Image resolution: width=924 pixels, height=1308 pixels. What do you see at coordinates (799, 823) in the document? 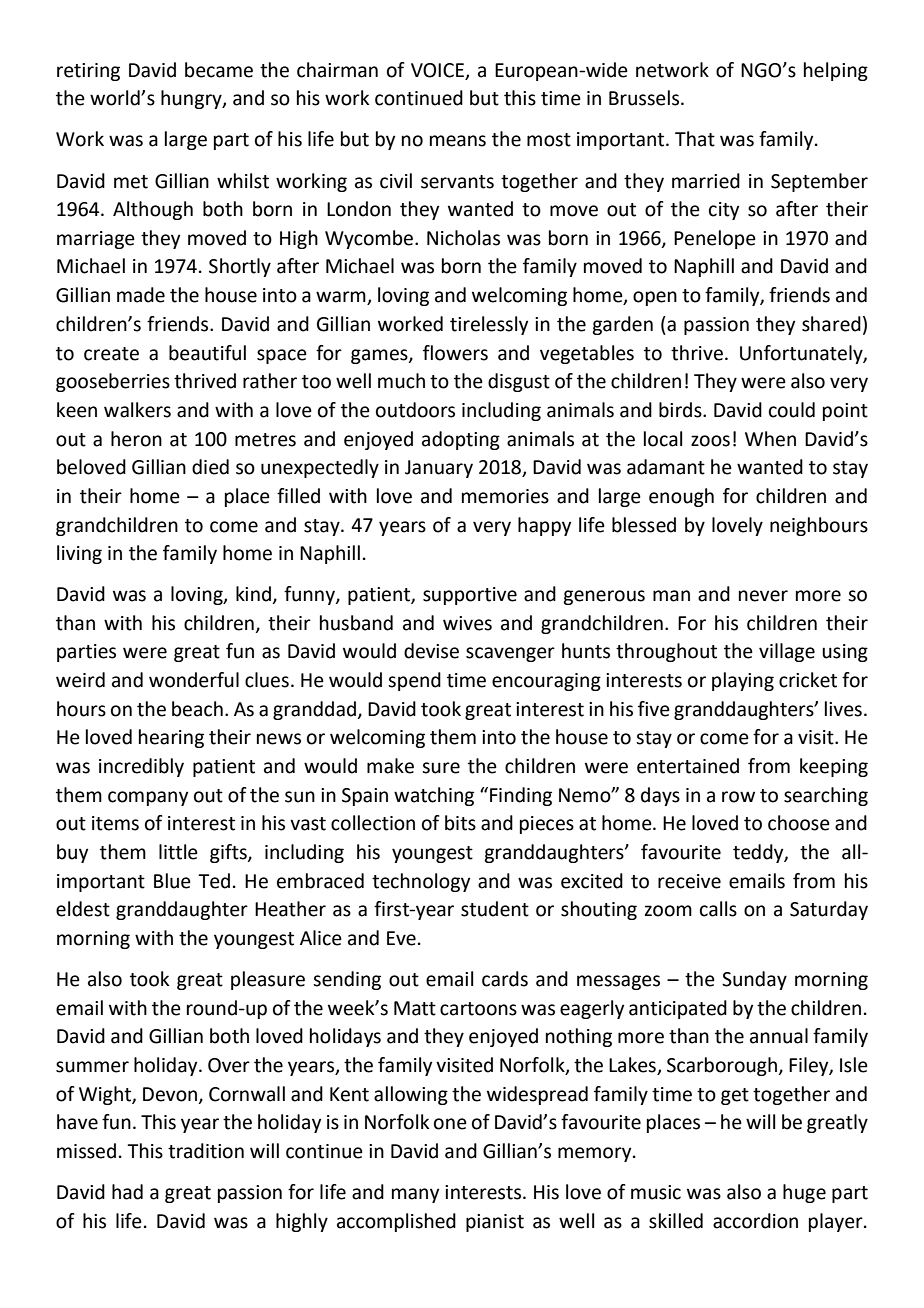
I see `choose` at bounding box center [799, 823].
